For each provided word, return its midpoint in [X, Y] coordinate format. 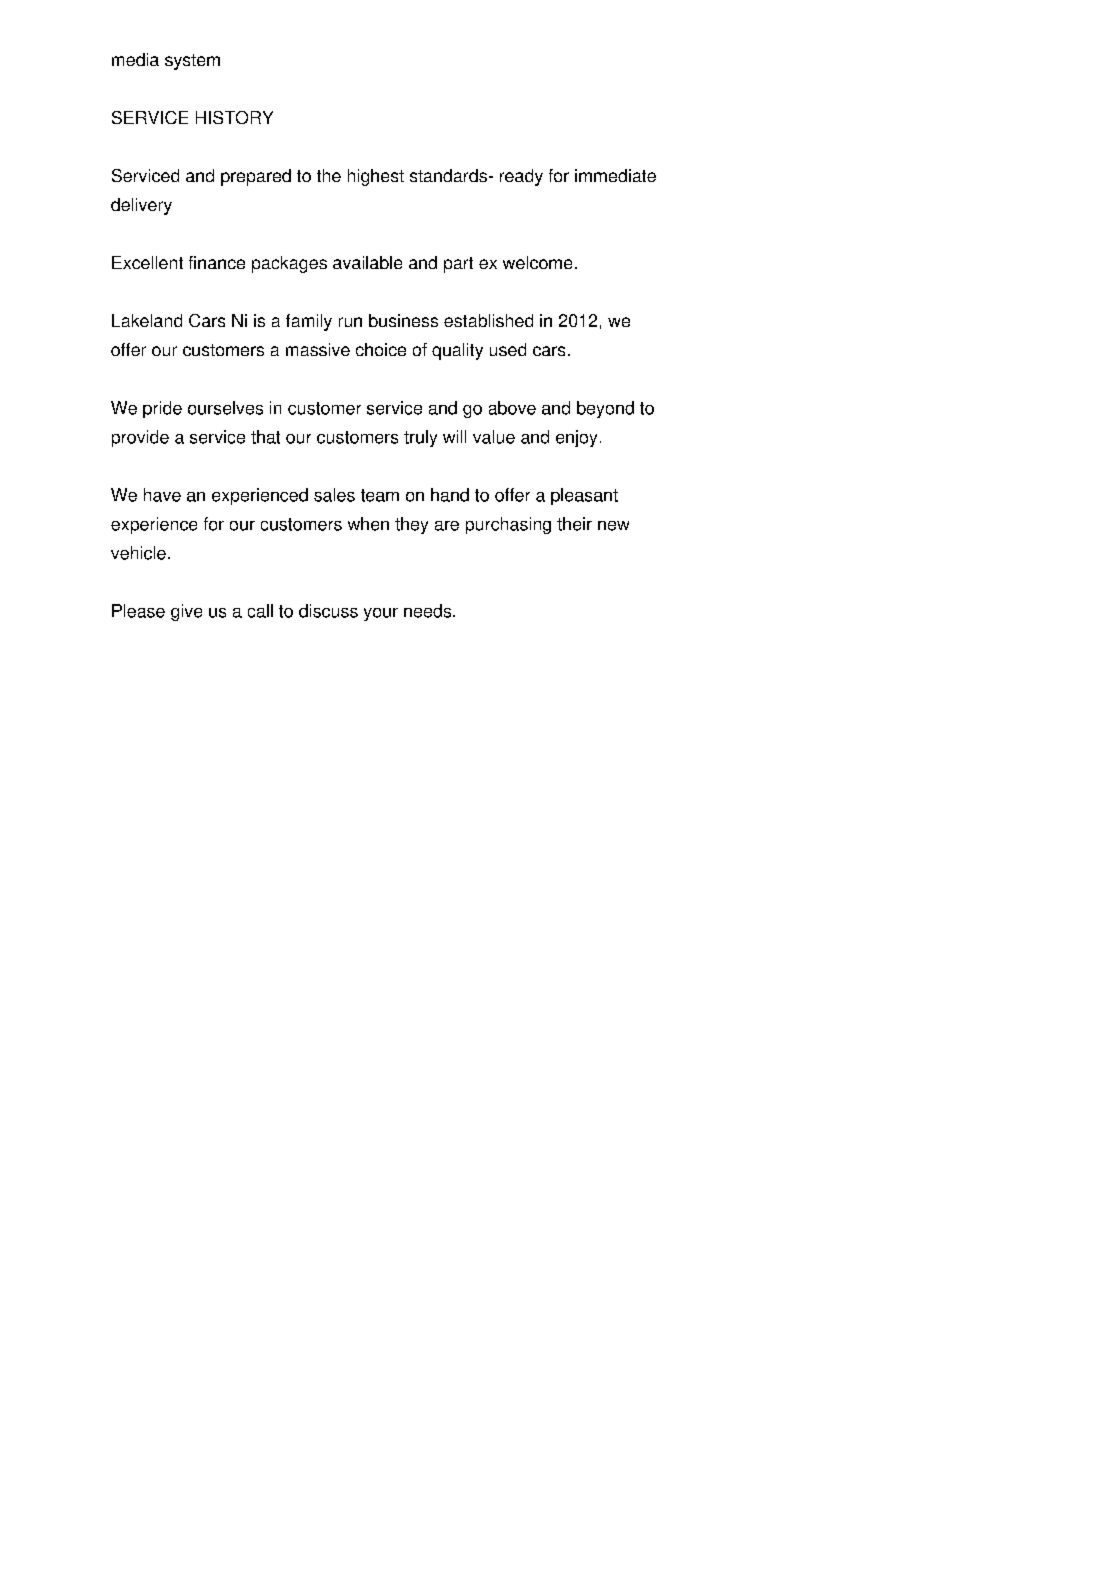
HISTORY [234, 117]
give [186, 612]
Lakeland [147, 320]
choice [381, 349]
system [192, 62]
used [508, 349]
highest [376, 177]
